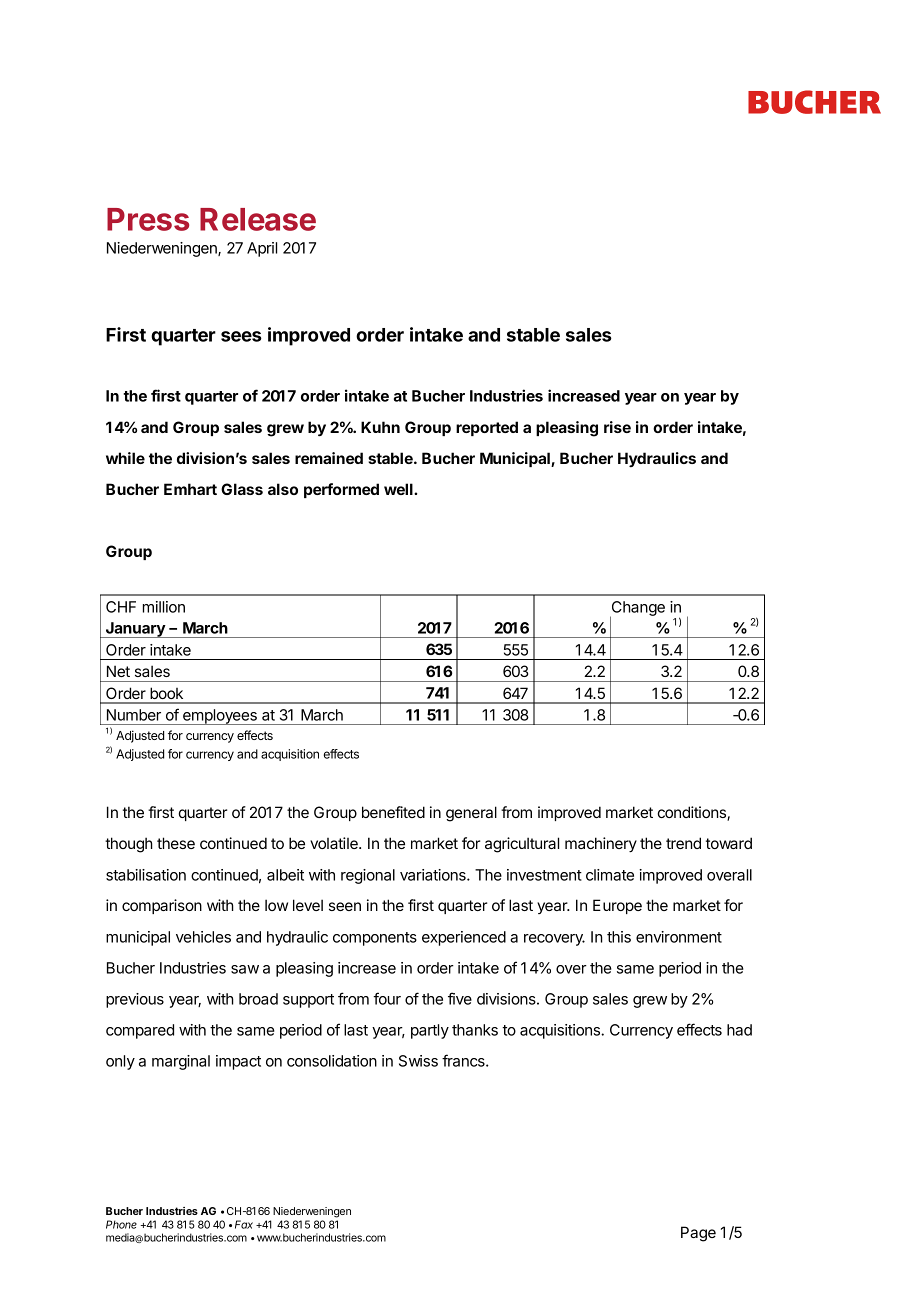  What do you see at coordinates (679, 937) in the image?
I see `environment` at bounding box center [679, 937].
